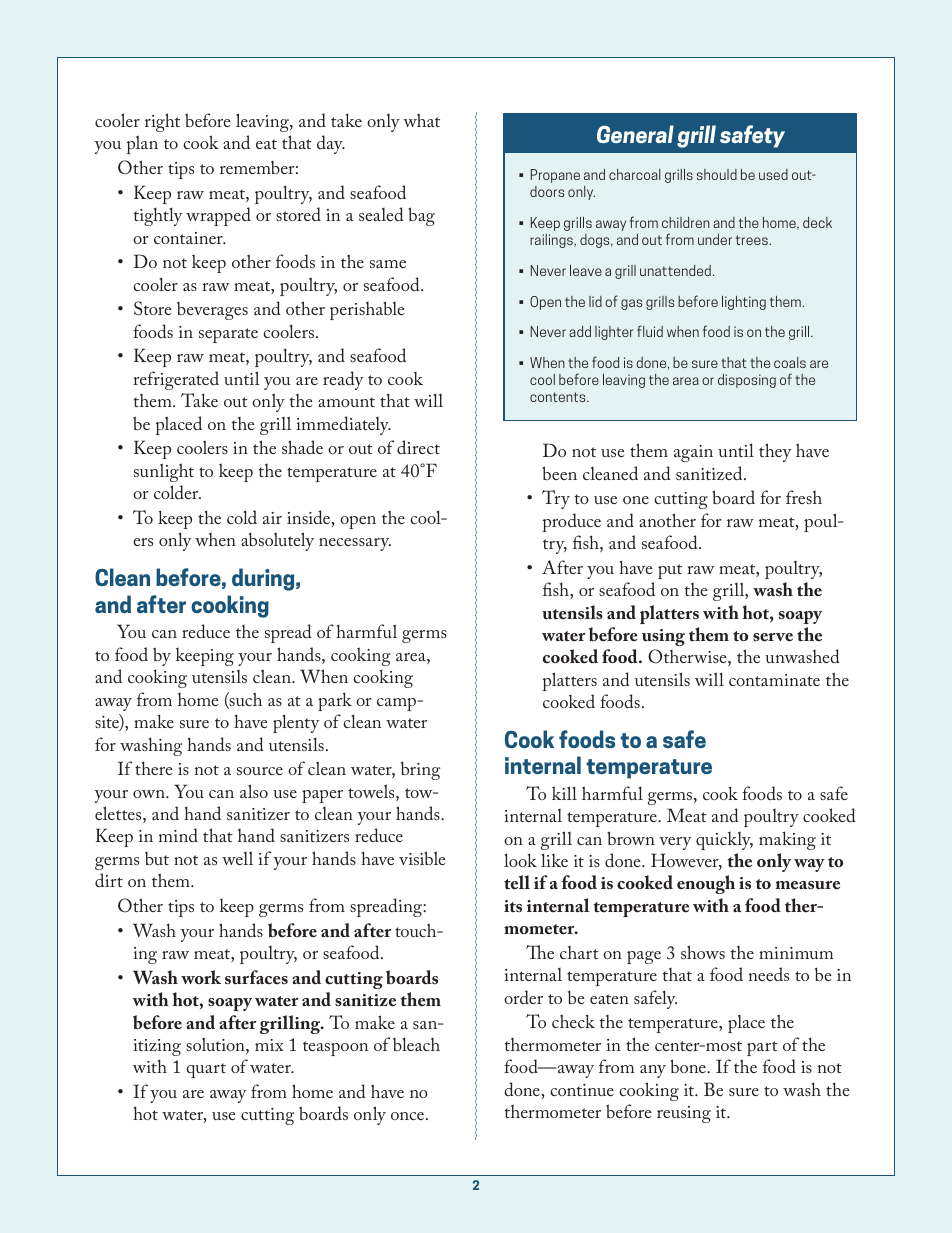  What do you see at coordinates (773, 637) in the document?
I see `serve` at bounding box center [773, 637].
